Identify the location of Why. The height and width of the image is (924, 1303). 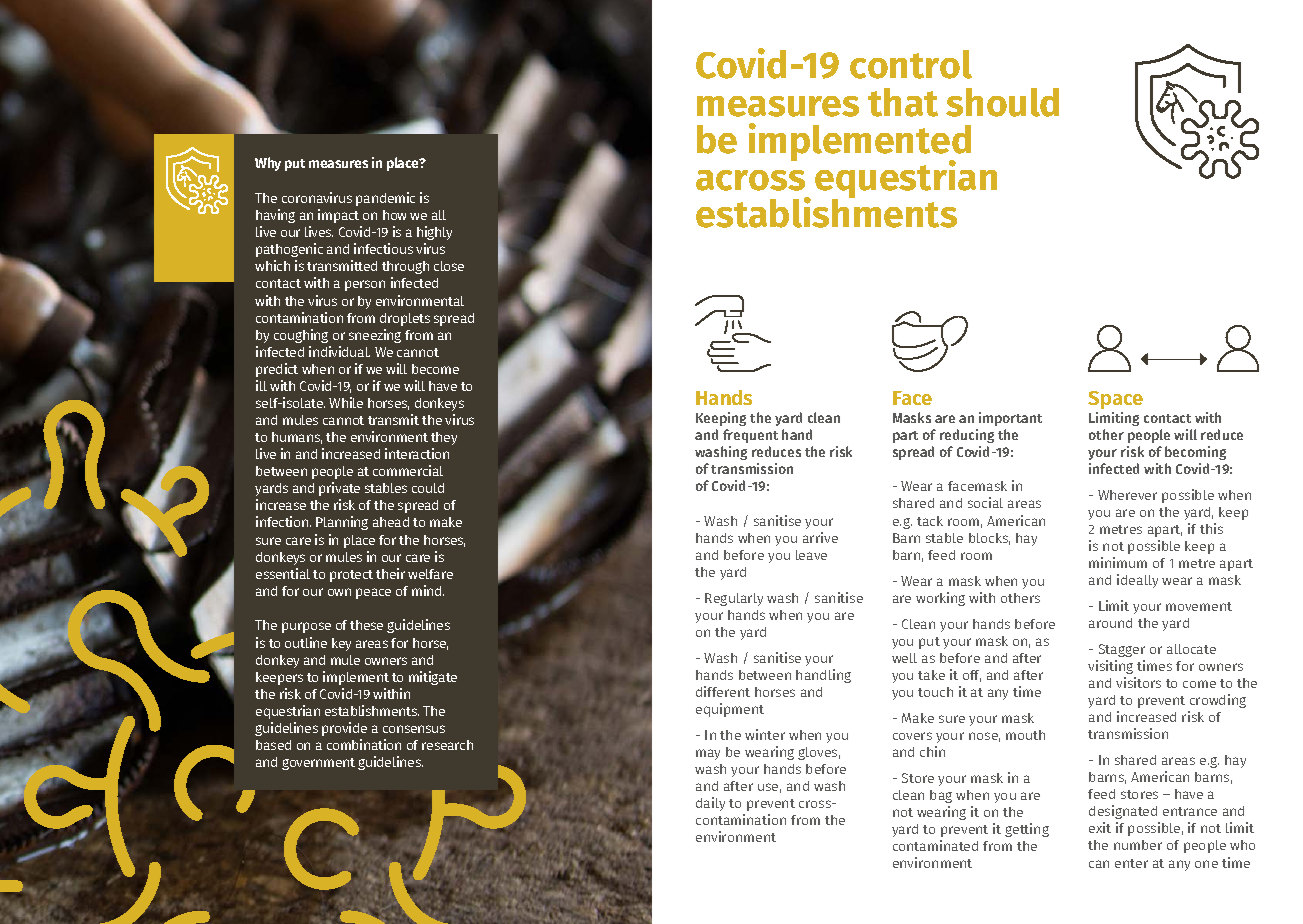
(268, 164).
